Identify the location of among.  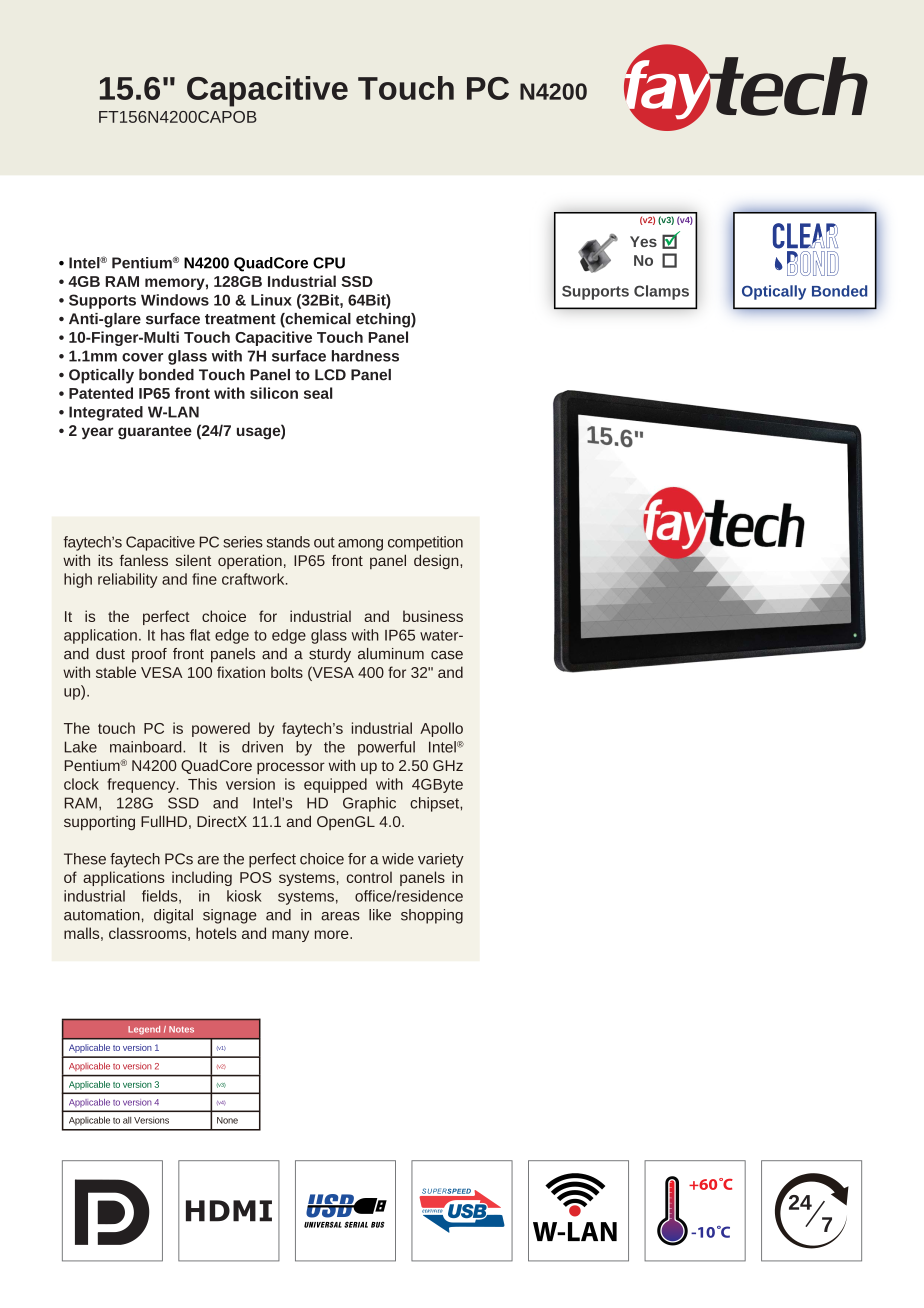
(360, 545).
